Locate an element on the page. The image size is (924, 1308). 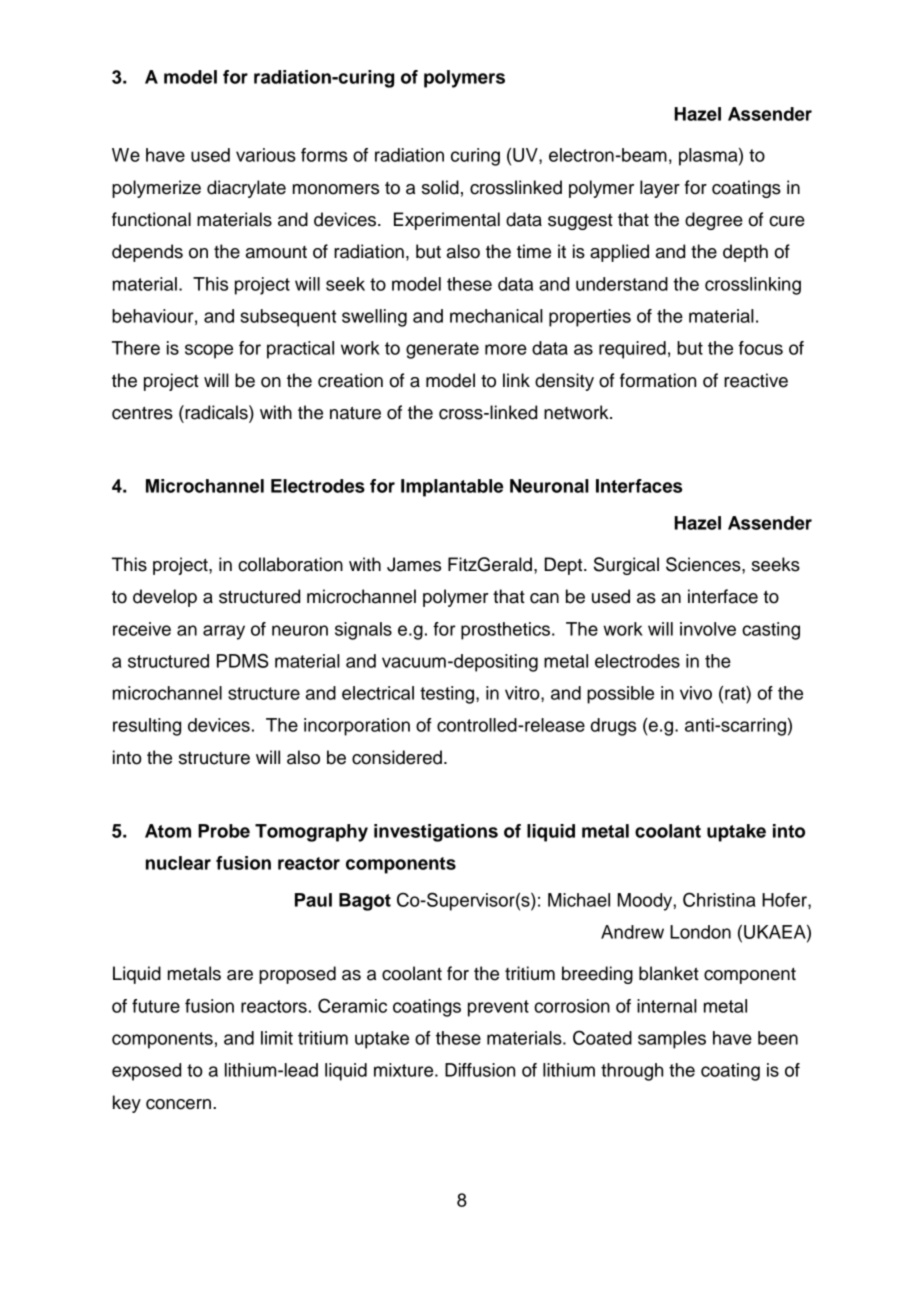
involve is located at coordinates (708, 629).
